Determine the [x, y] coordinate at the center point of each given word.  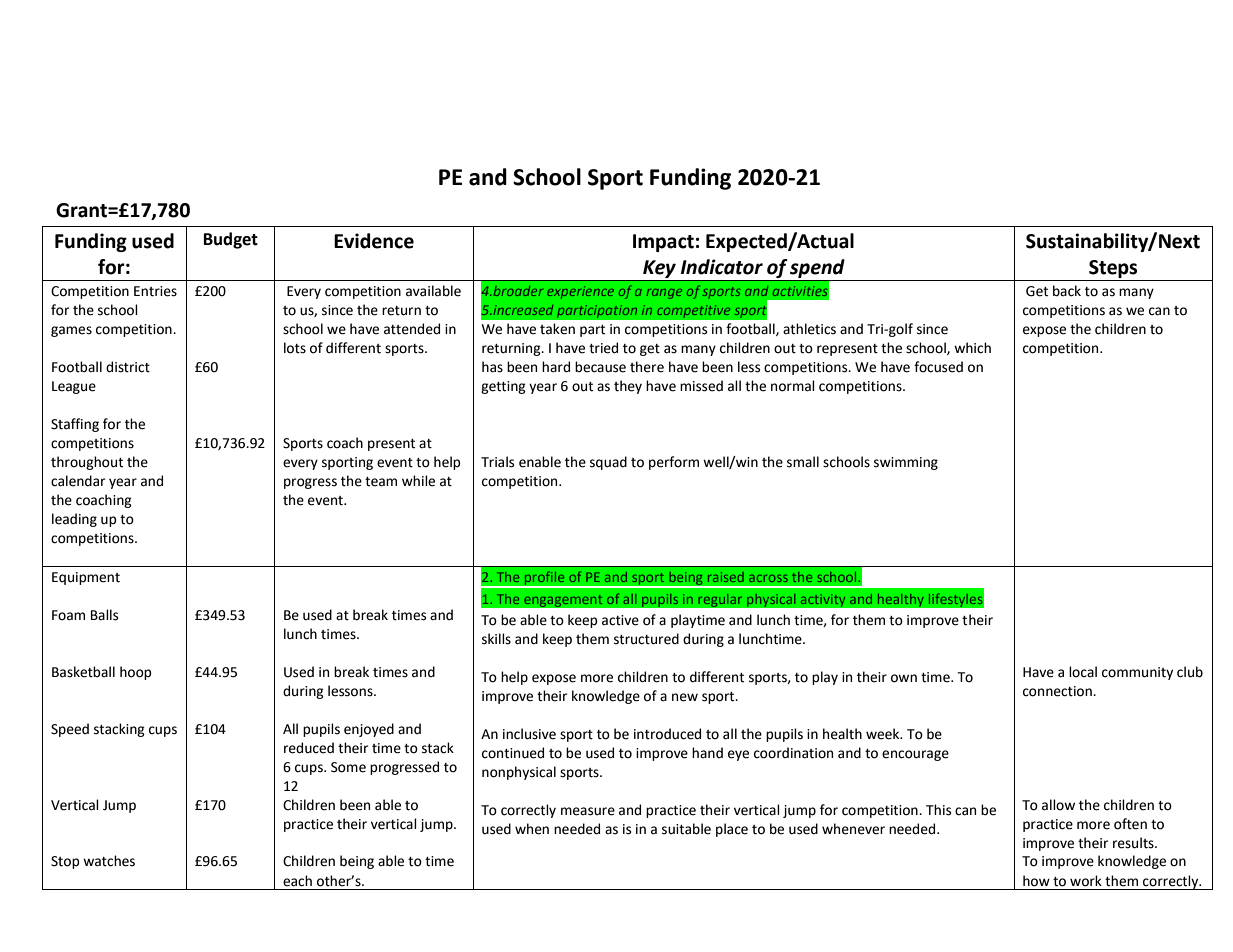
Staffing [75, 425]
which [972, 348]
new [685, 697]
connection [1058, 691]
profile [544, 579]
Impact [663, 243]
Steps [1113, 270]
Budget [231, 240]
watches [109, 861]
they [628, 387]
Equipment [86, 578]
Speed [70, 730]
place [732, 830]
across [768, 578]
